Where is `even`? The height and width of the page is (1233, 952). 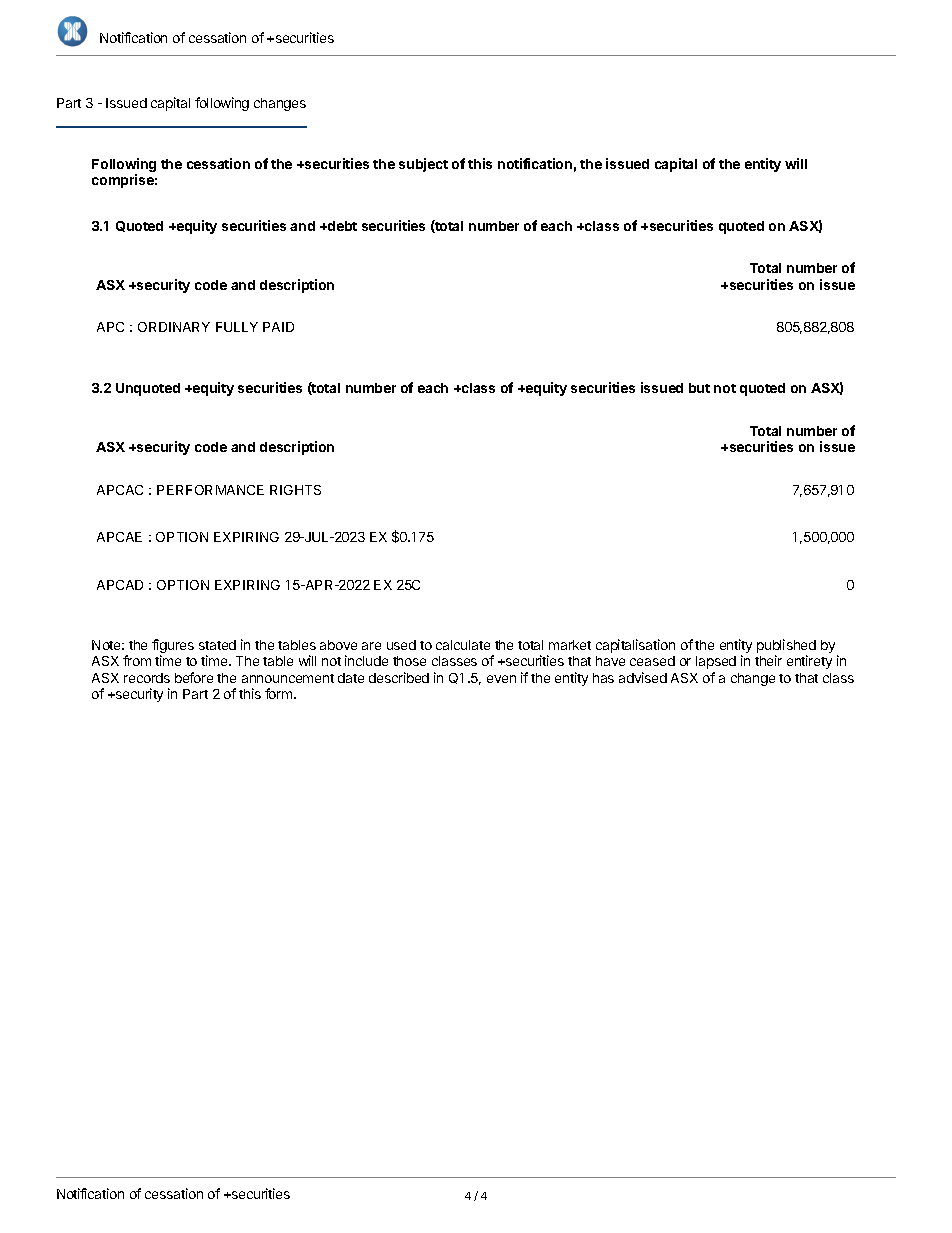
even is located at coordinates (501, 679).
